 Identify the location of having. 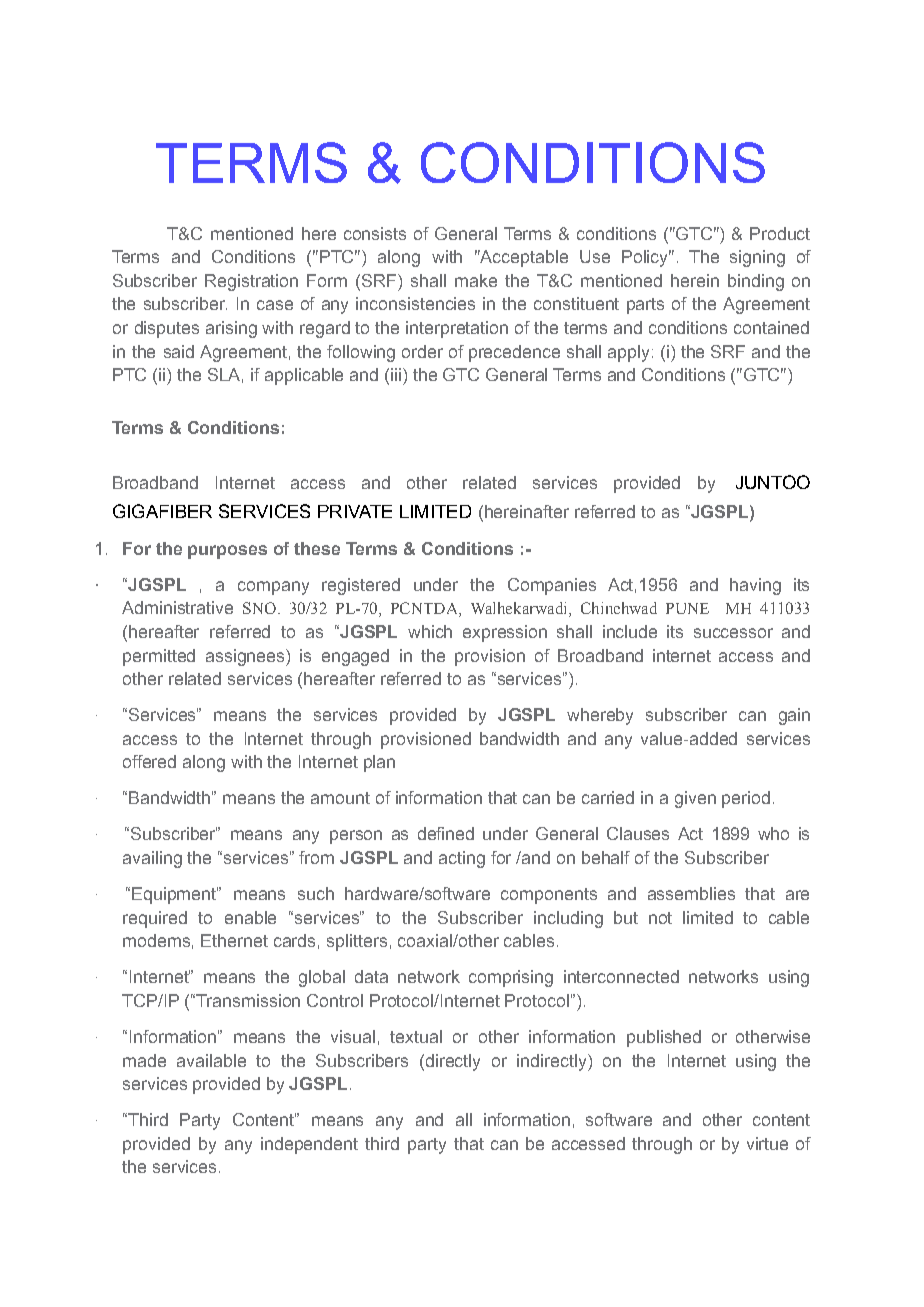
(755, 586).
